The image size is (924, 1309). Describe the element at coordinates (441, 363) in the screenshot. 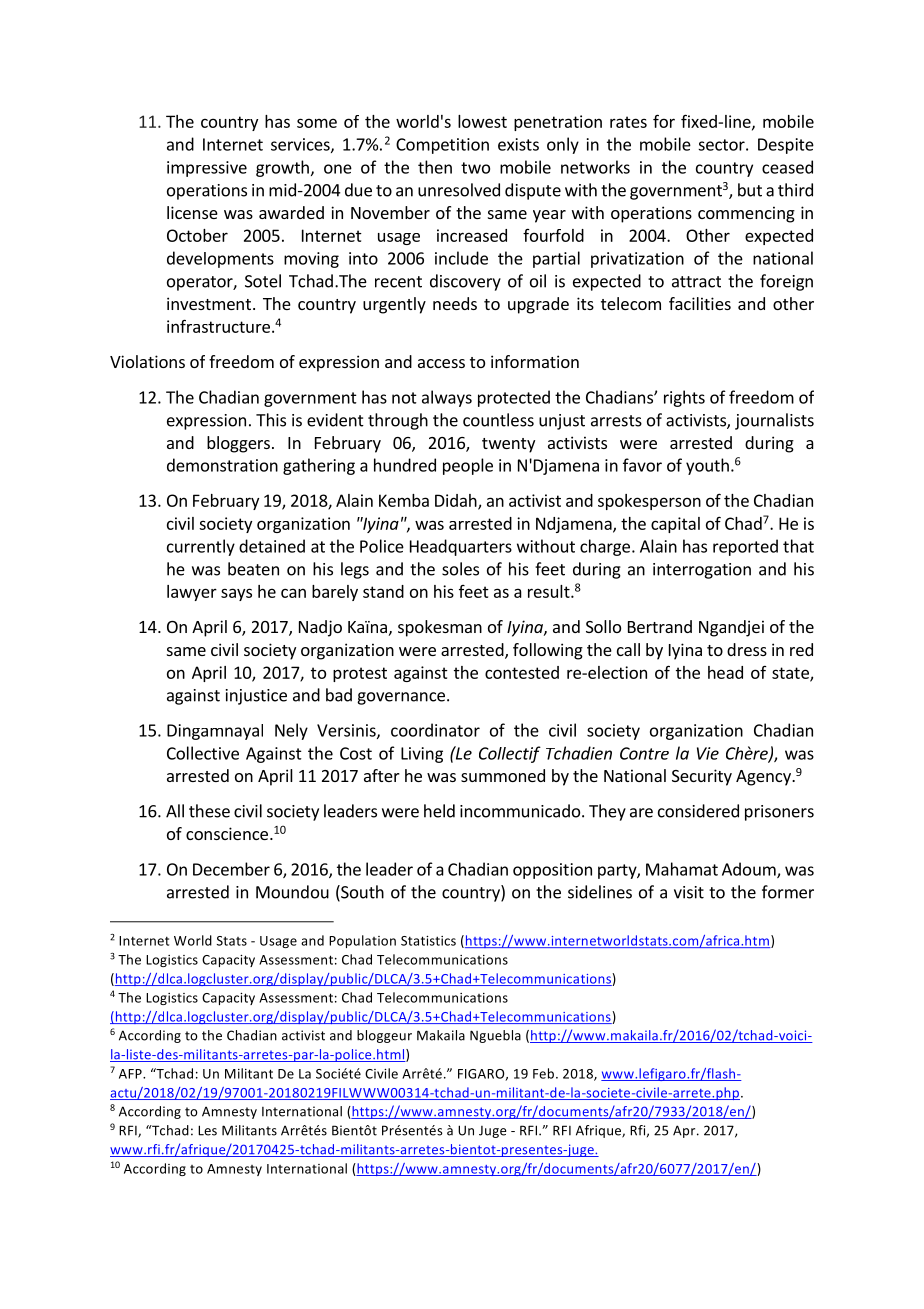

I see `access` at that location.
